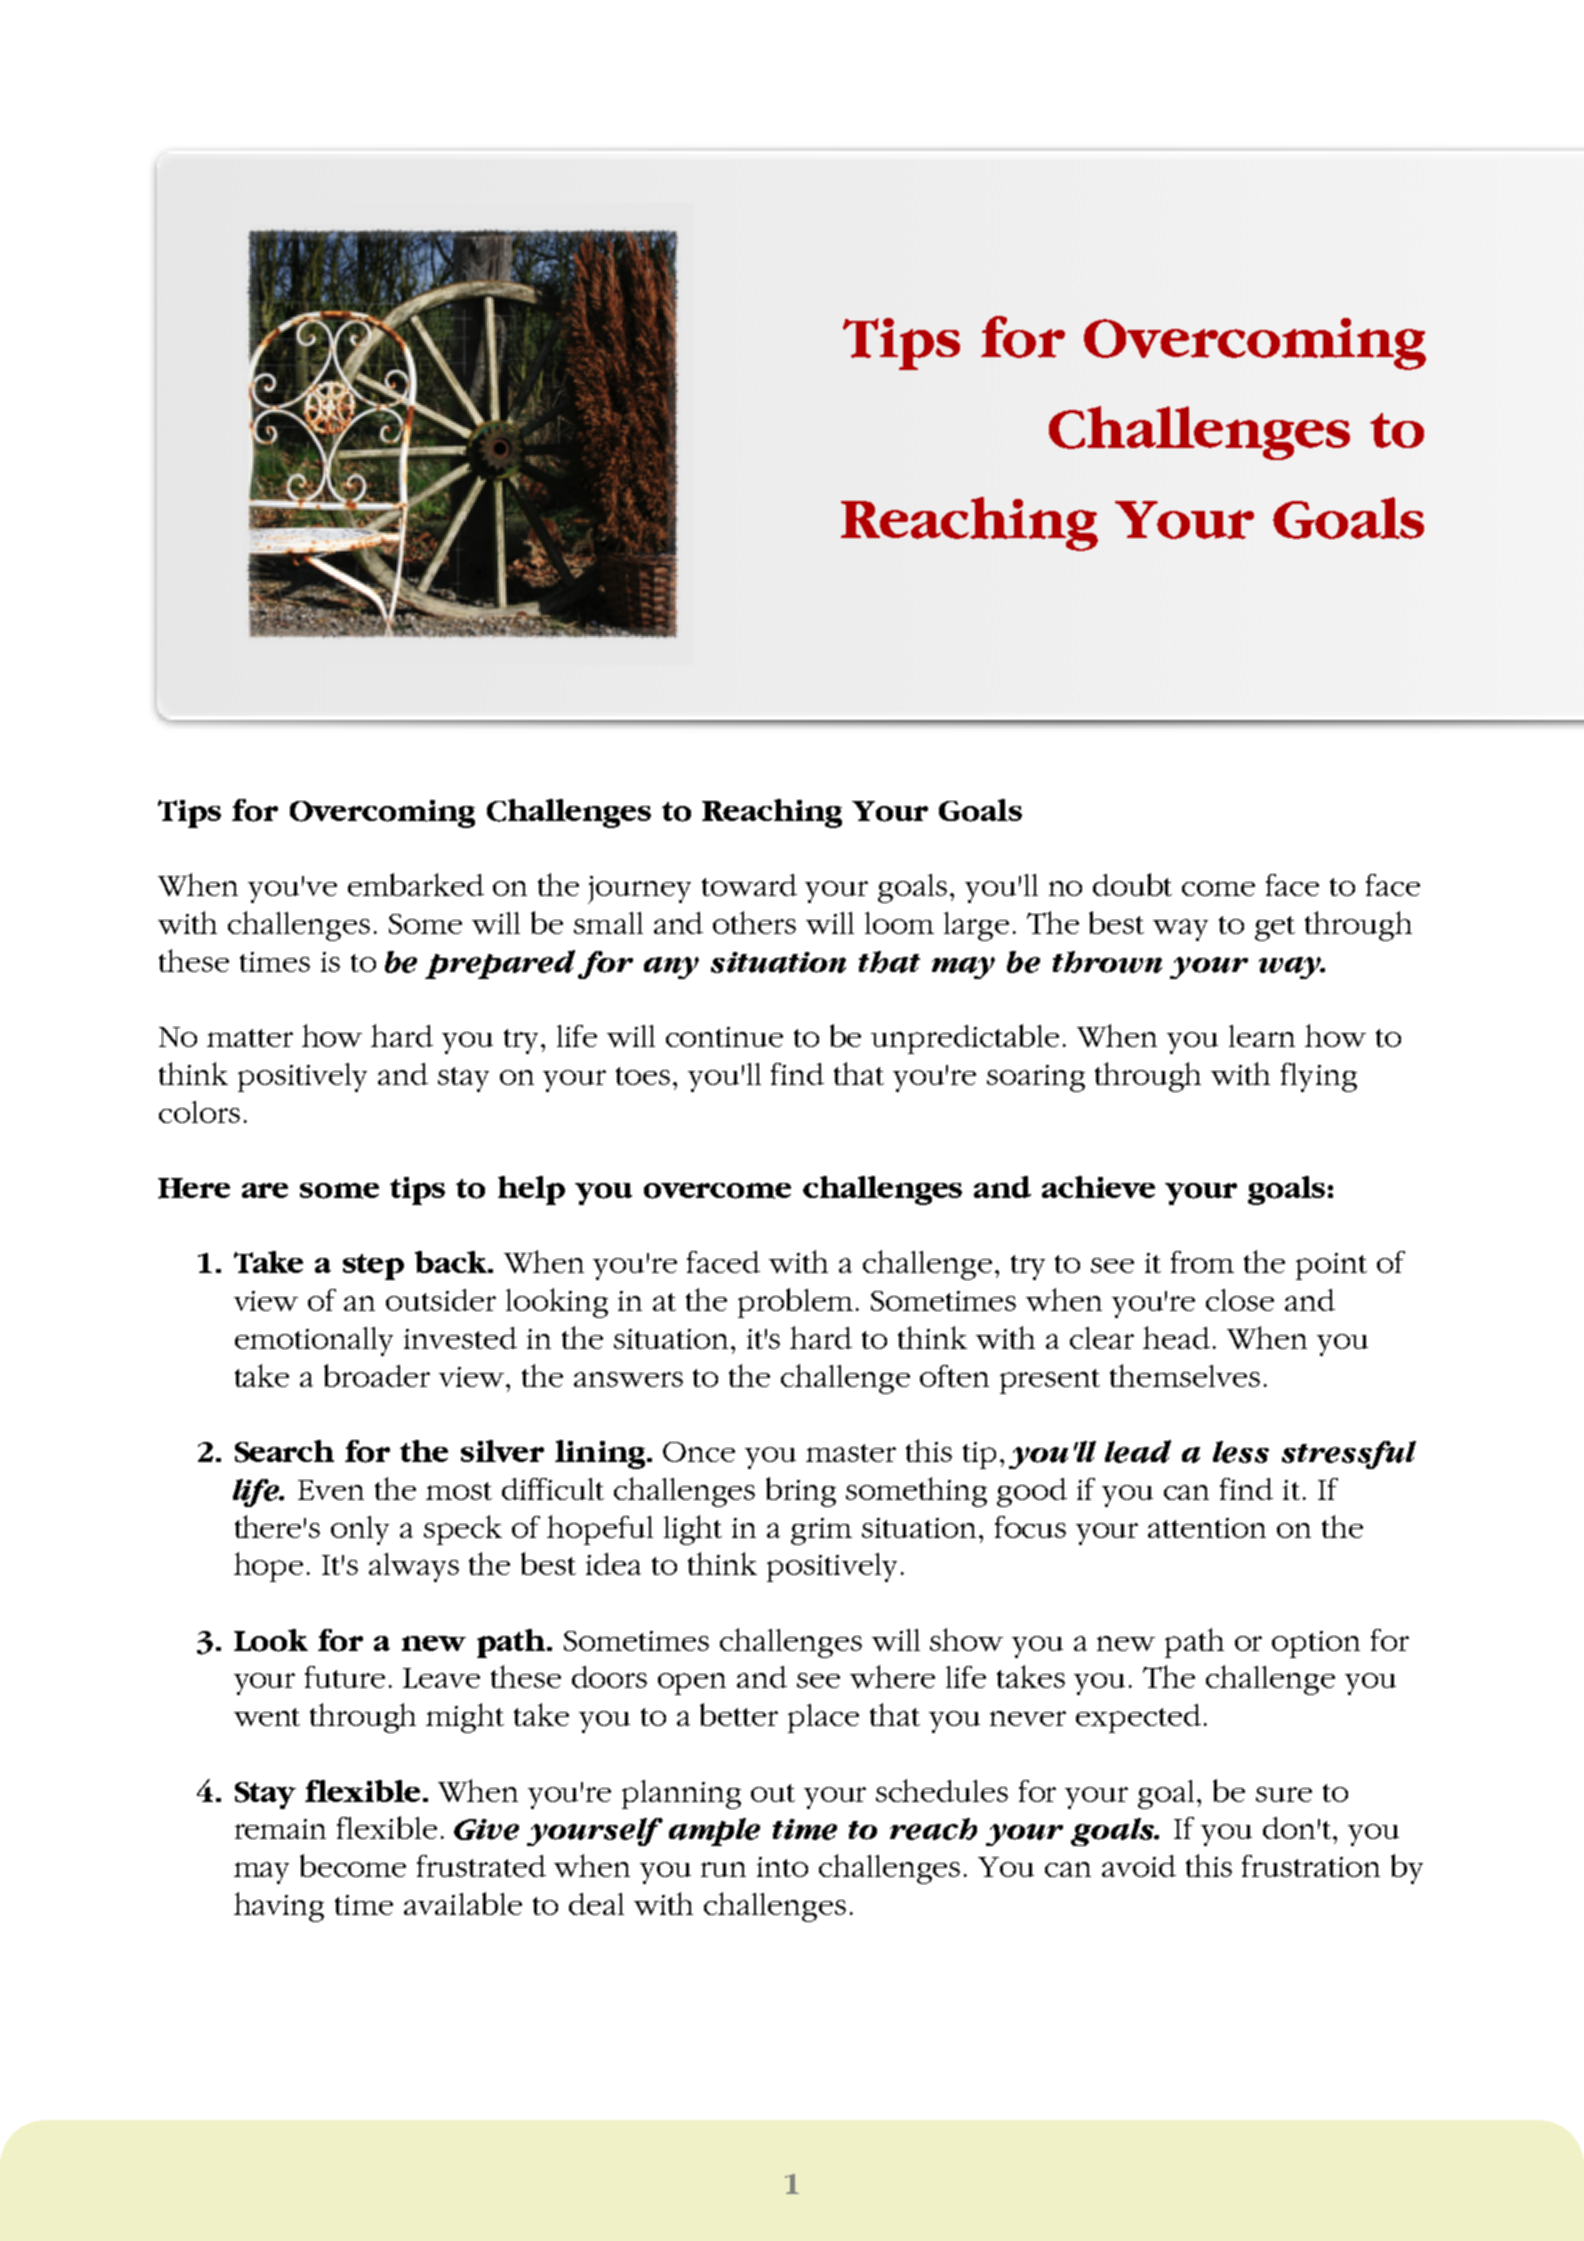 This screenshot has height=2241, width=1584. Describe the element at coordinates (373, 1267) in the screenshot. I see `step` at that location.
